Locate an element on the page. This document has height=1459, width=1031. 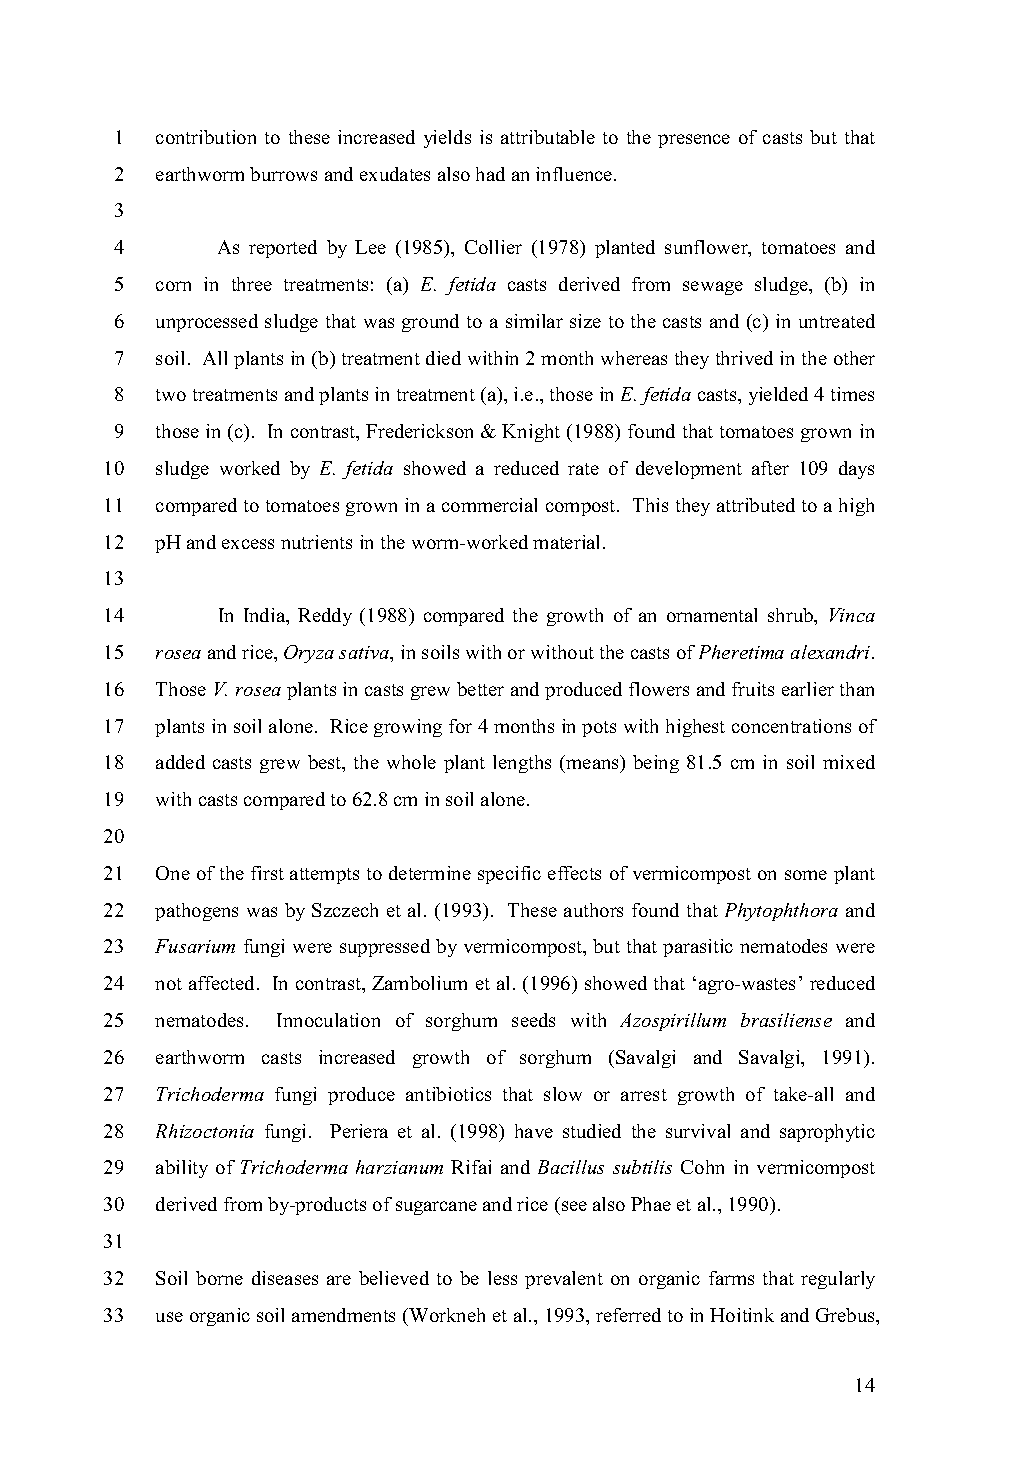
concentrations is located at coordinates (791, 726).
